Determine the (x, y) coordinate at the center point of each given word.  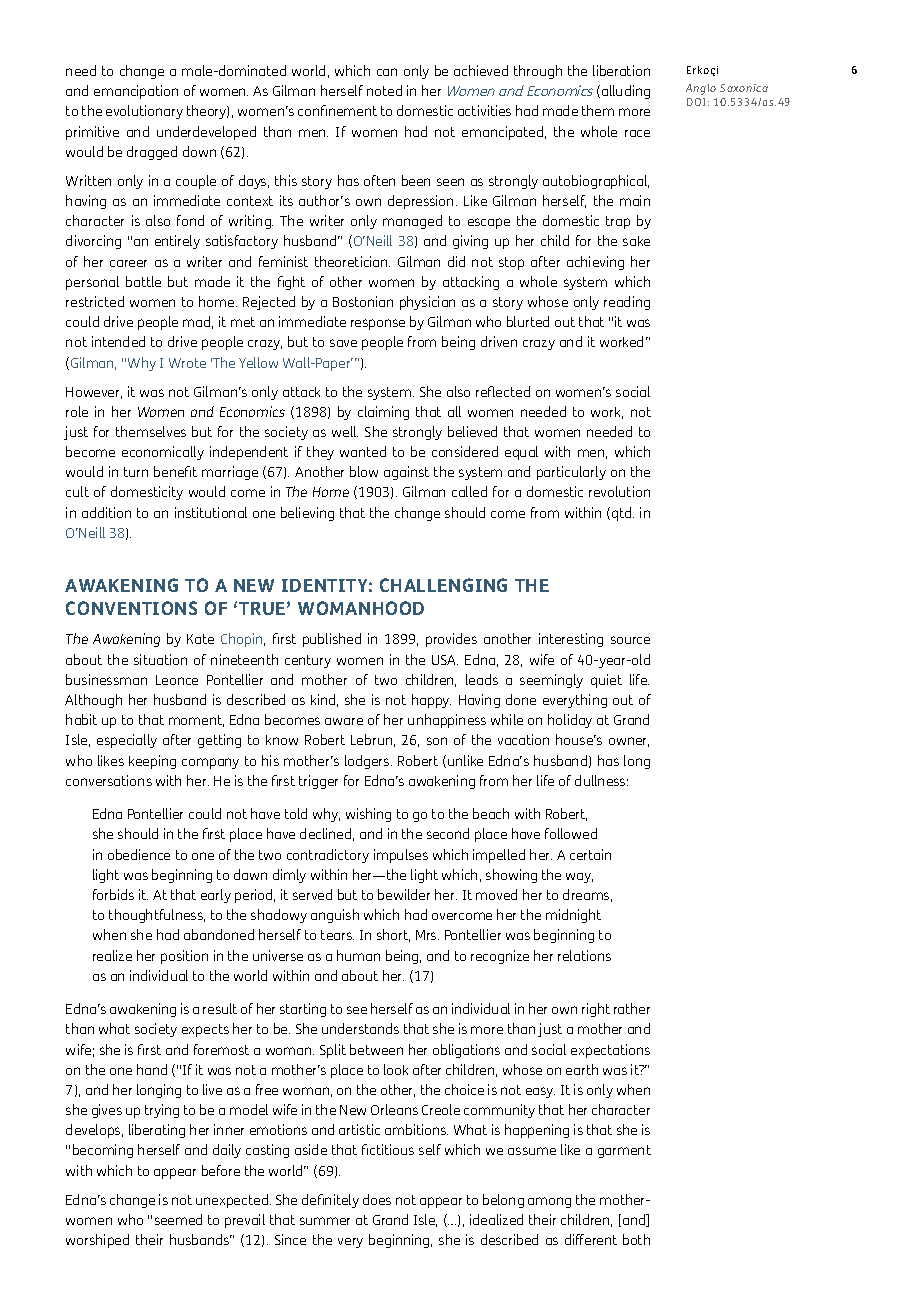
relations (584, 955)
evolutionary (144, 112)
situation (160, 659)
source (630, 640)
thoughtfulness (157, 916)
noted (384, 90)
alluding (624, 92)
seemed (178, 1219)
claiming (383, 413)
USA (445, 660)
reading (627, 303)
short (393, 935)
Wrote (187, 363)
